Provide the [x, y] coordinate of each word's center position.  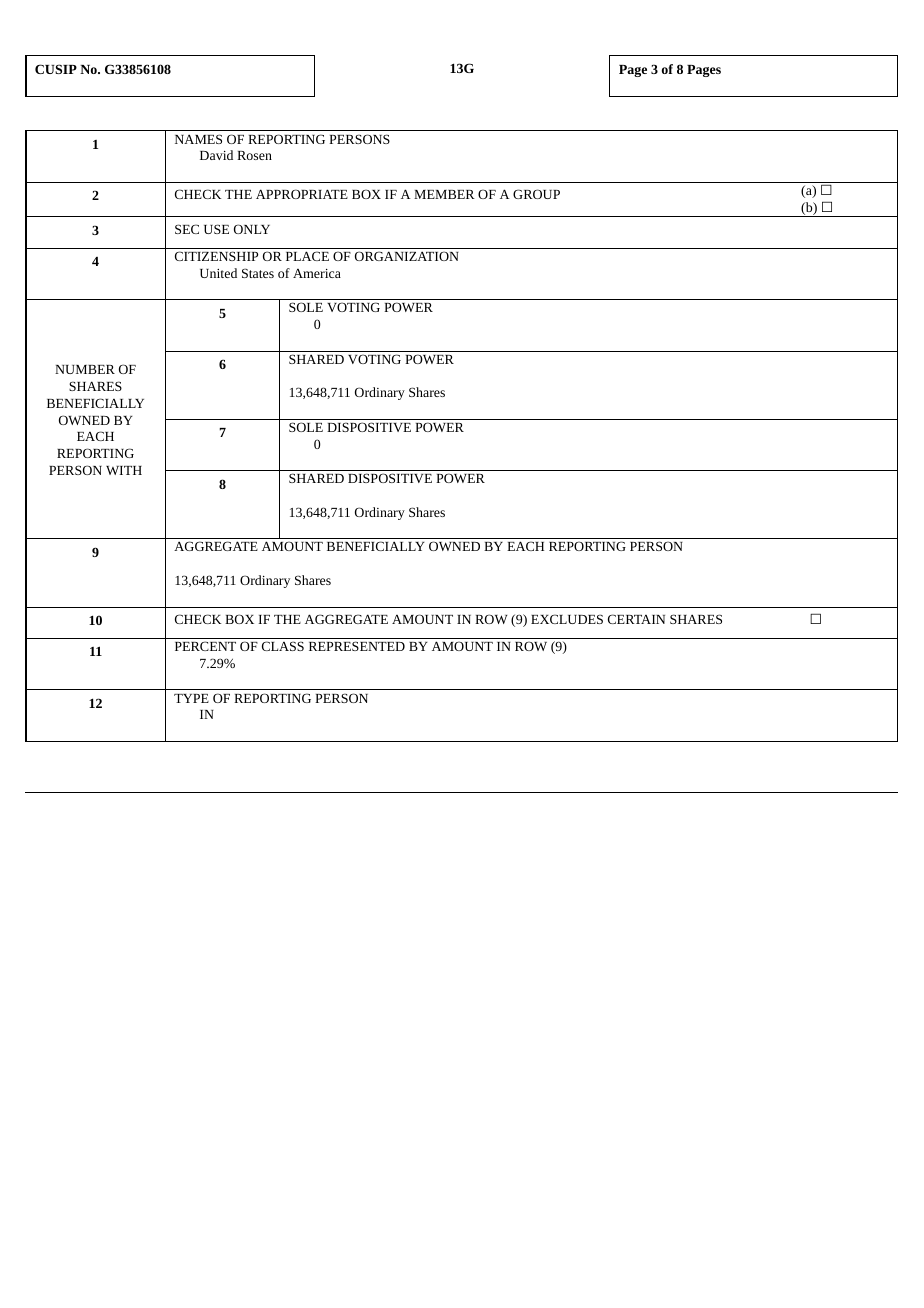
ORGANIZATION [407, 256]
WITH [124, 470]
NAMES [198, 139]
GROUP [536, 194]
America [317, 273]
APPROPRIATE [302, 194]
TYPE [191, 698]
